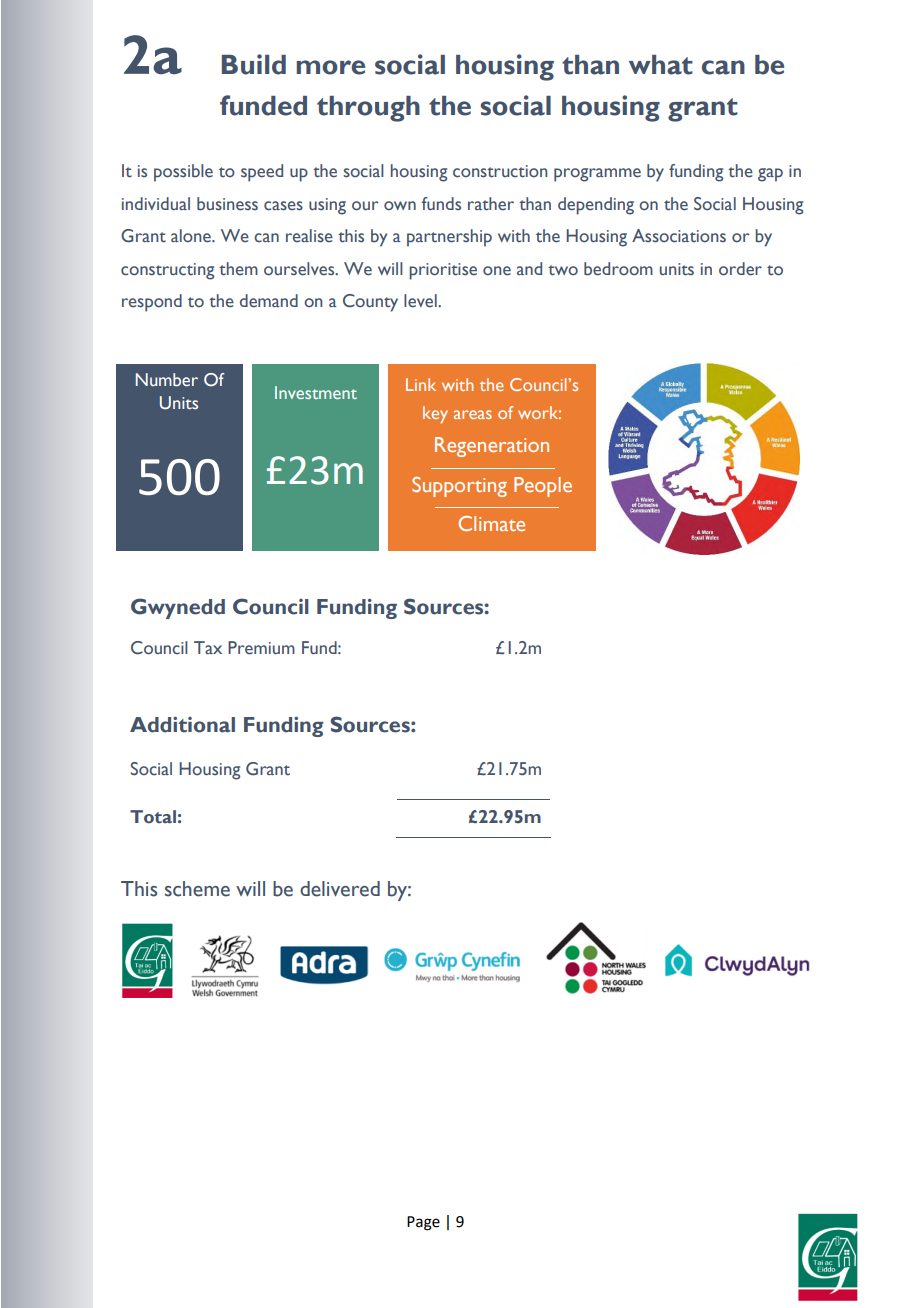 Image resolution: width=924 pixels, height=1308 pixels. I want to click on Additional, so click(182, 725).
